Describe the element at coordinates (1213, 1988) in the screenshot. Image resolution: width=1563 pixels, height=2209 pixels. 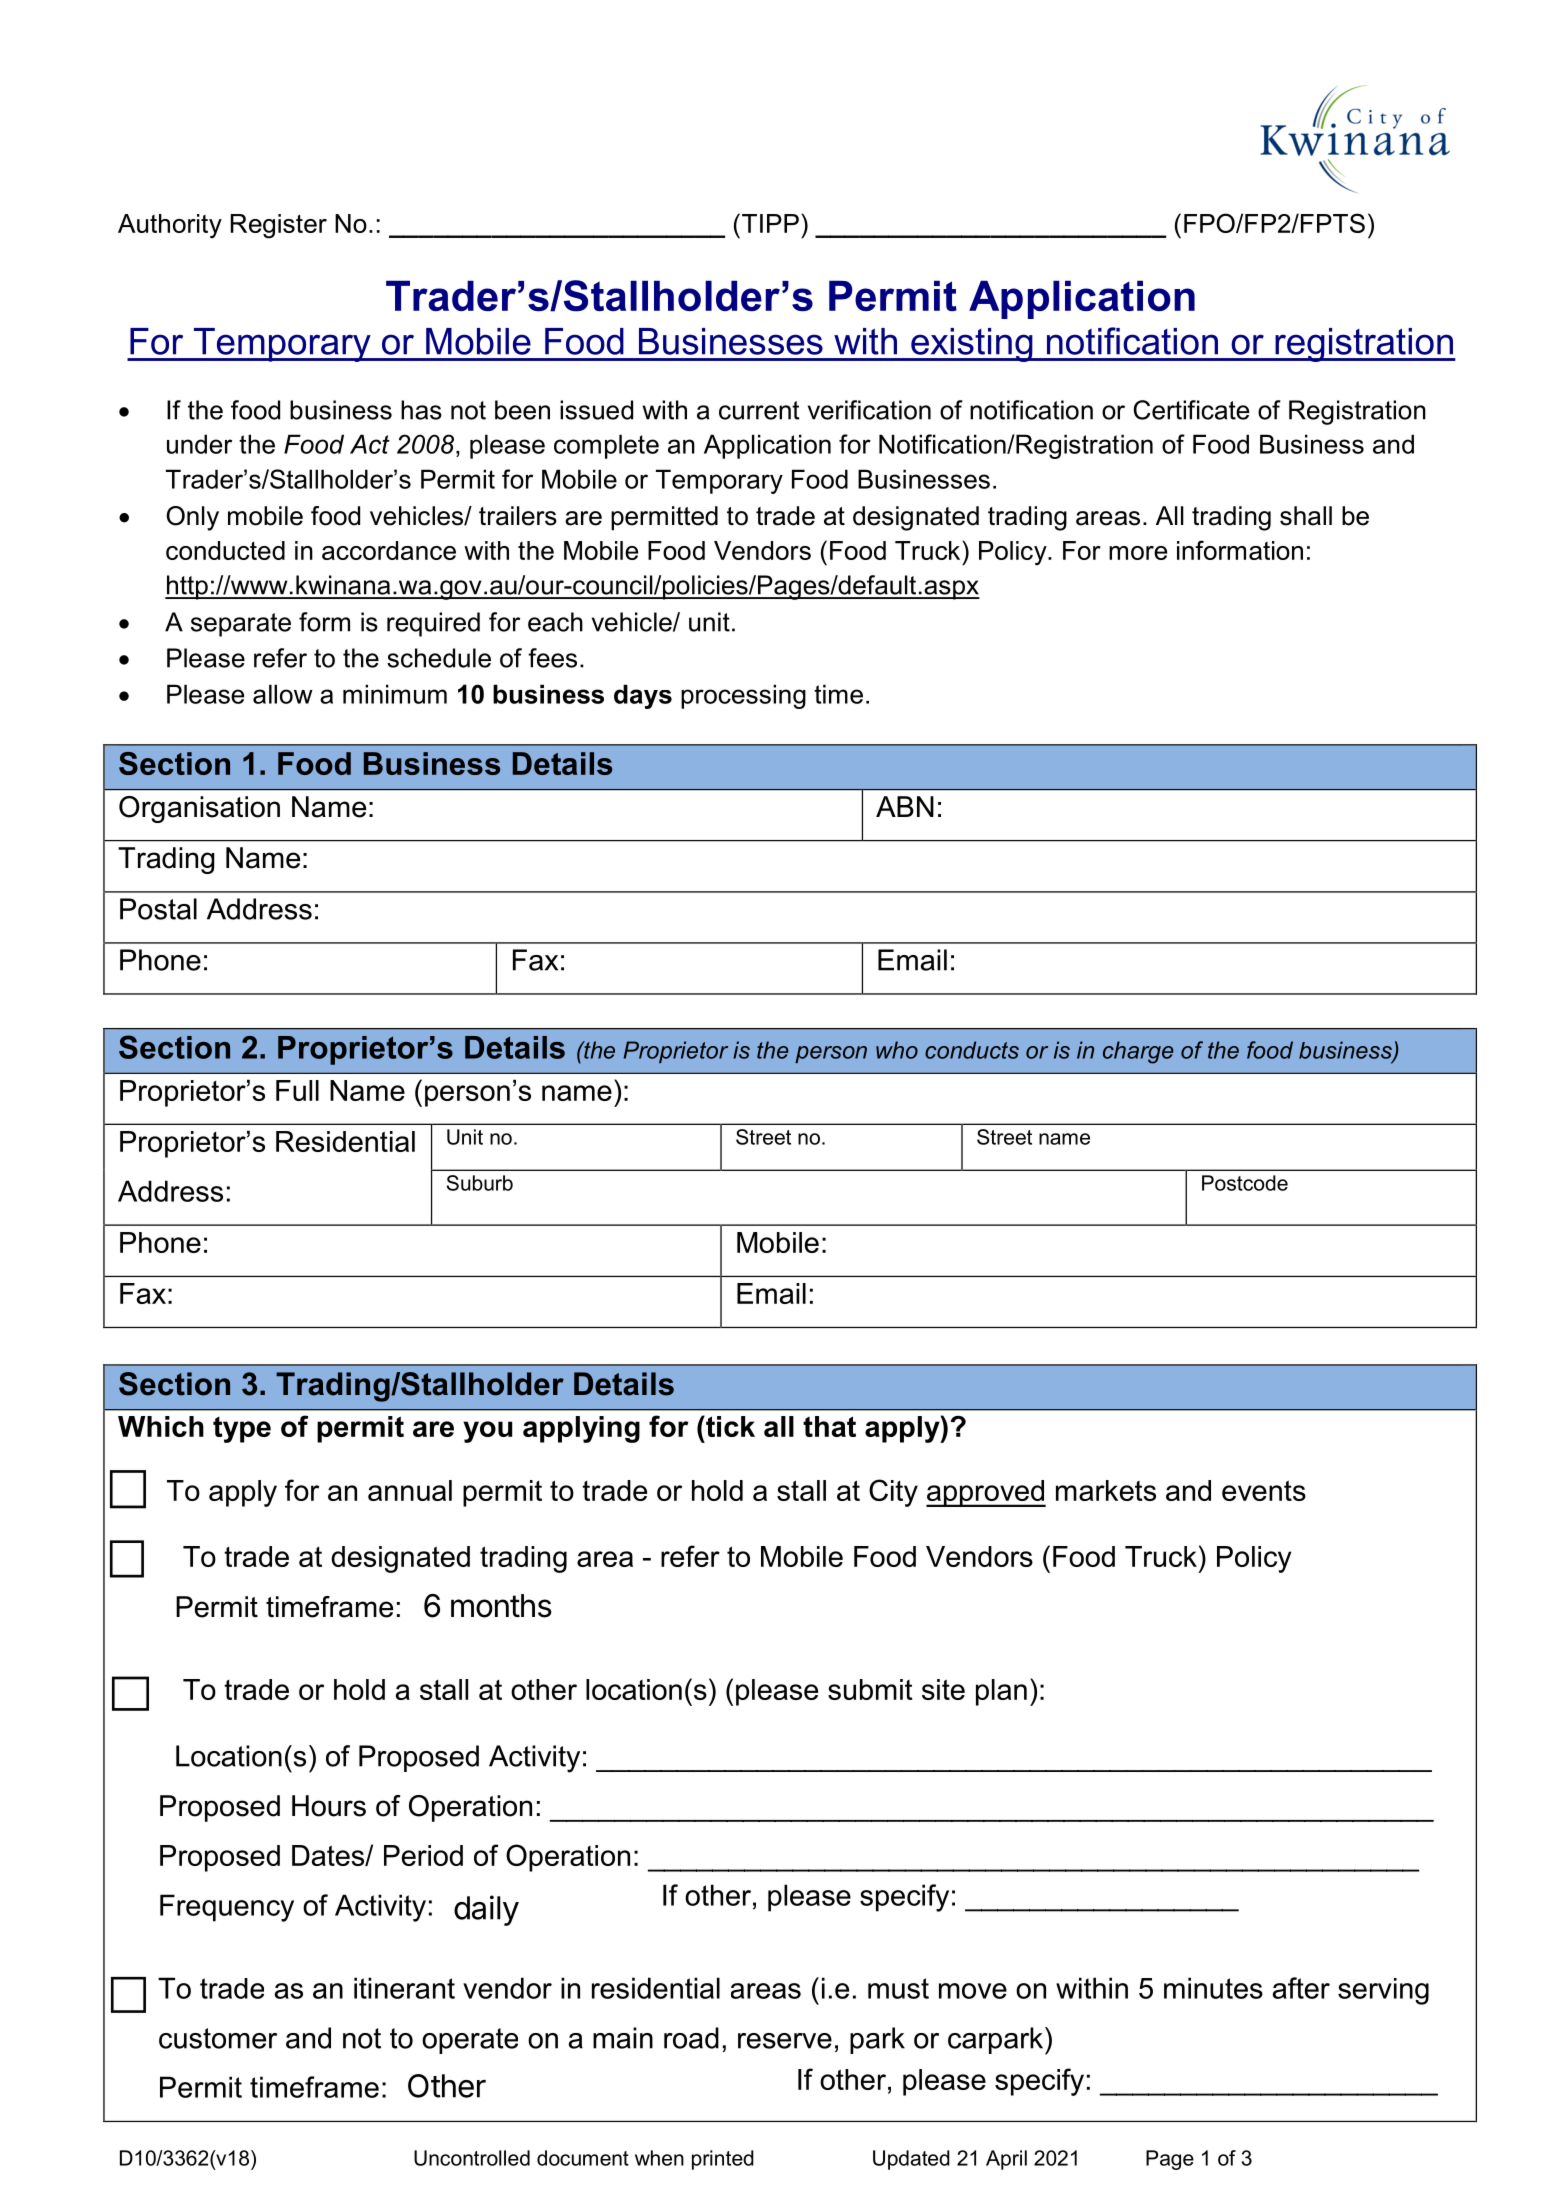
I see `minutes` at that location.
